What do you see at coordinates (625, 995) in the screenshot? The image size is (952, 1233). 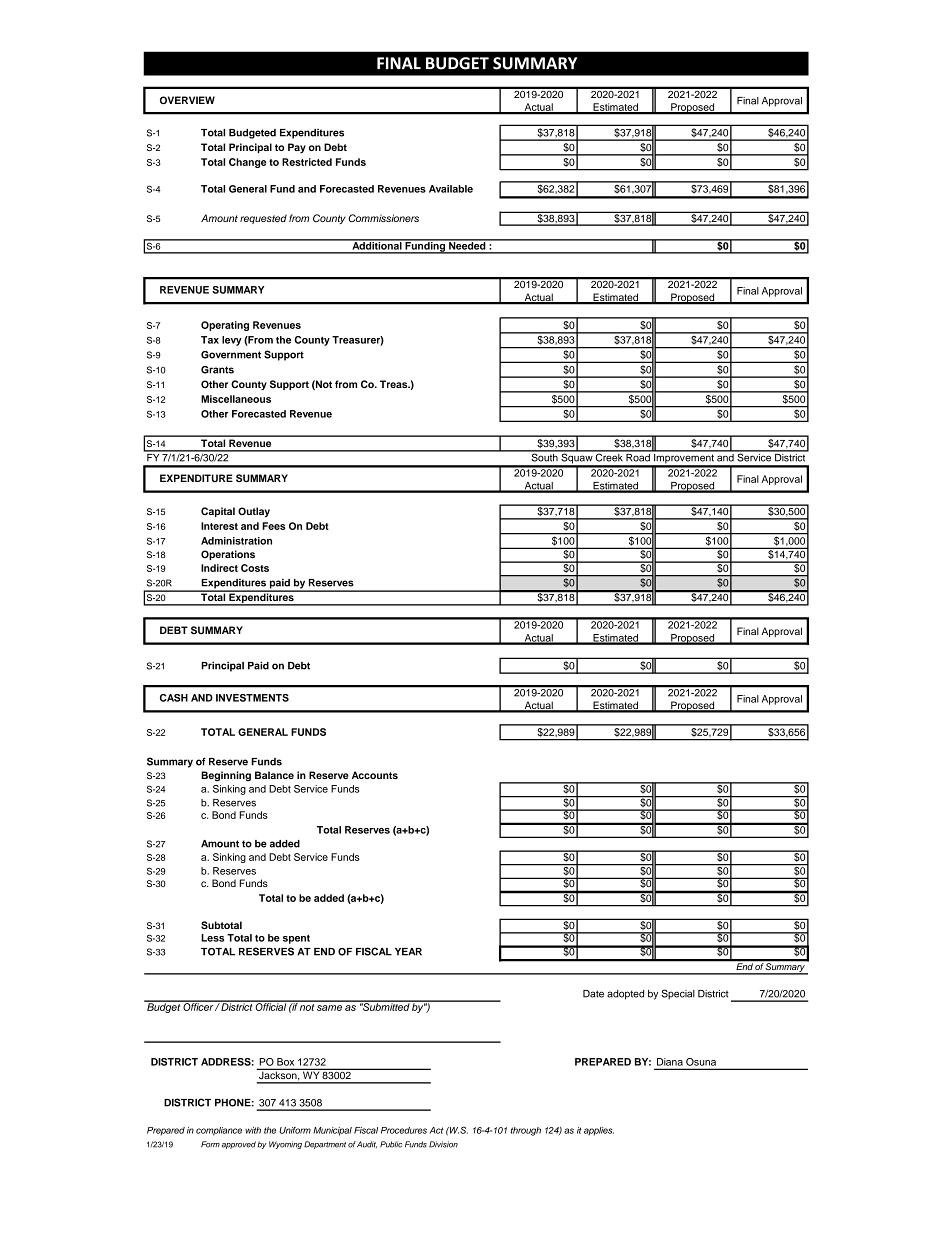 I see `adopted` at bounding box center [625, 995].
